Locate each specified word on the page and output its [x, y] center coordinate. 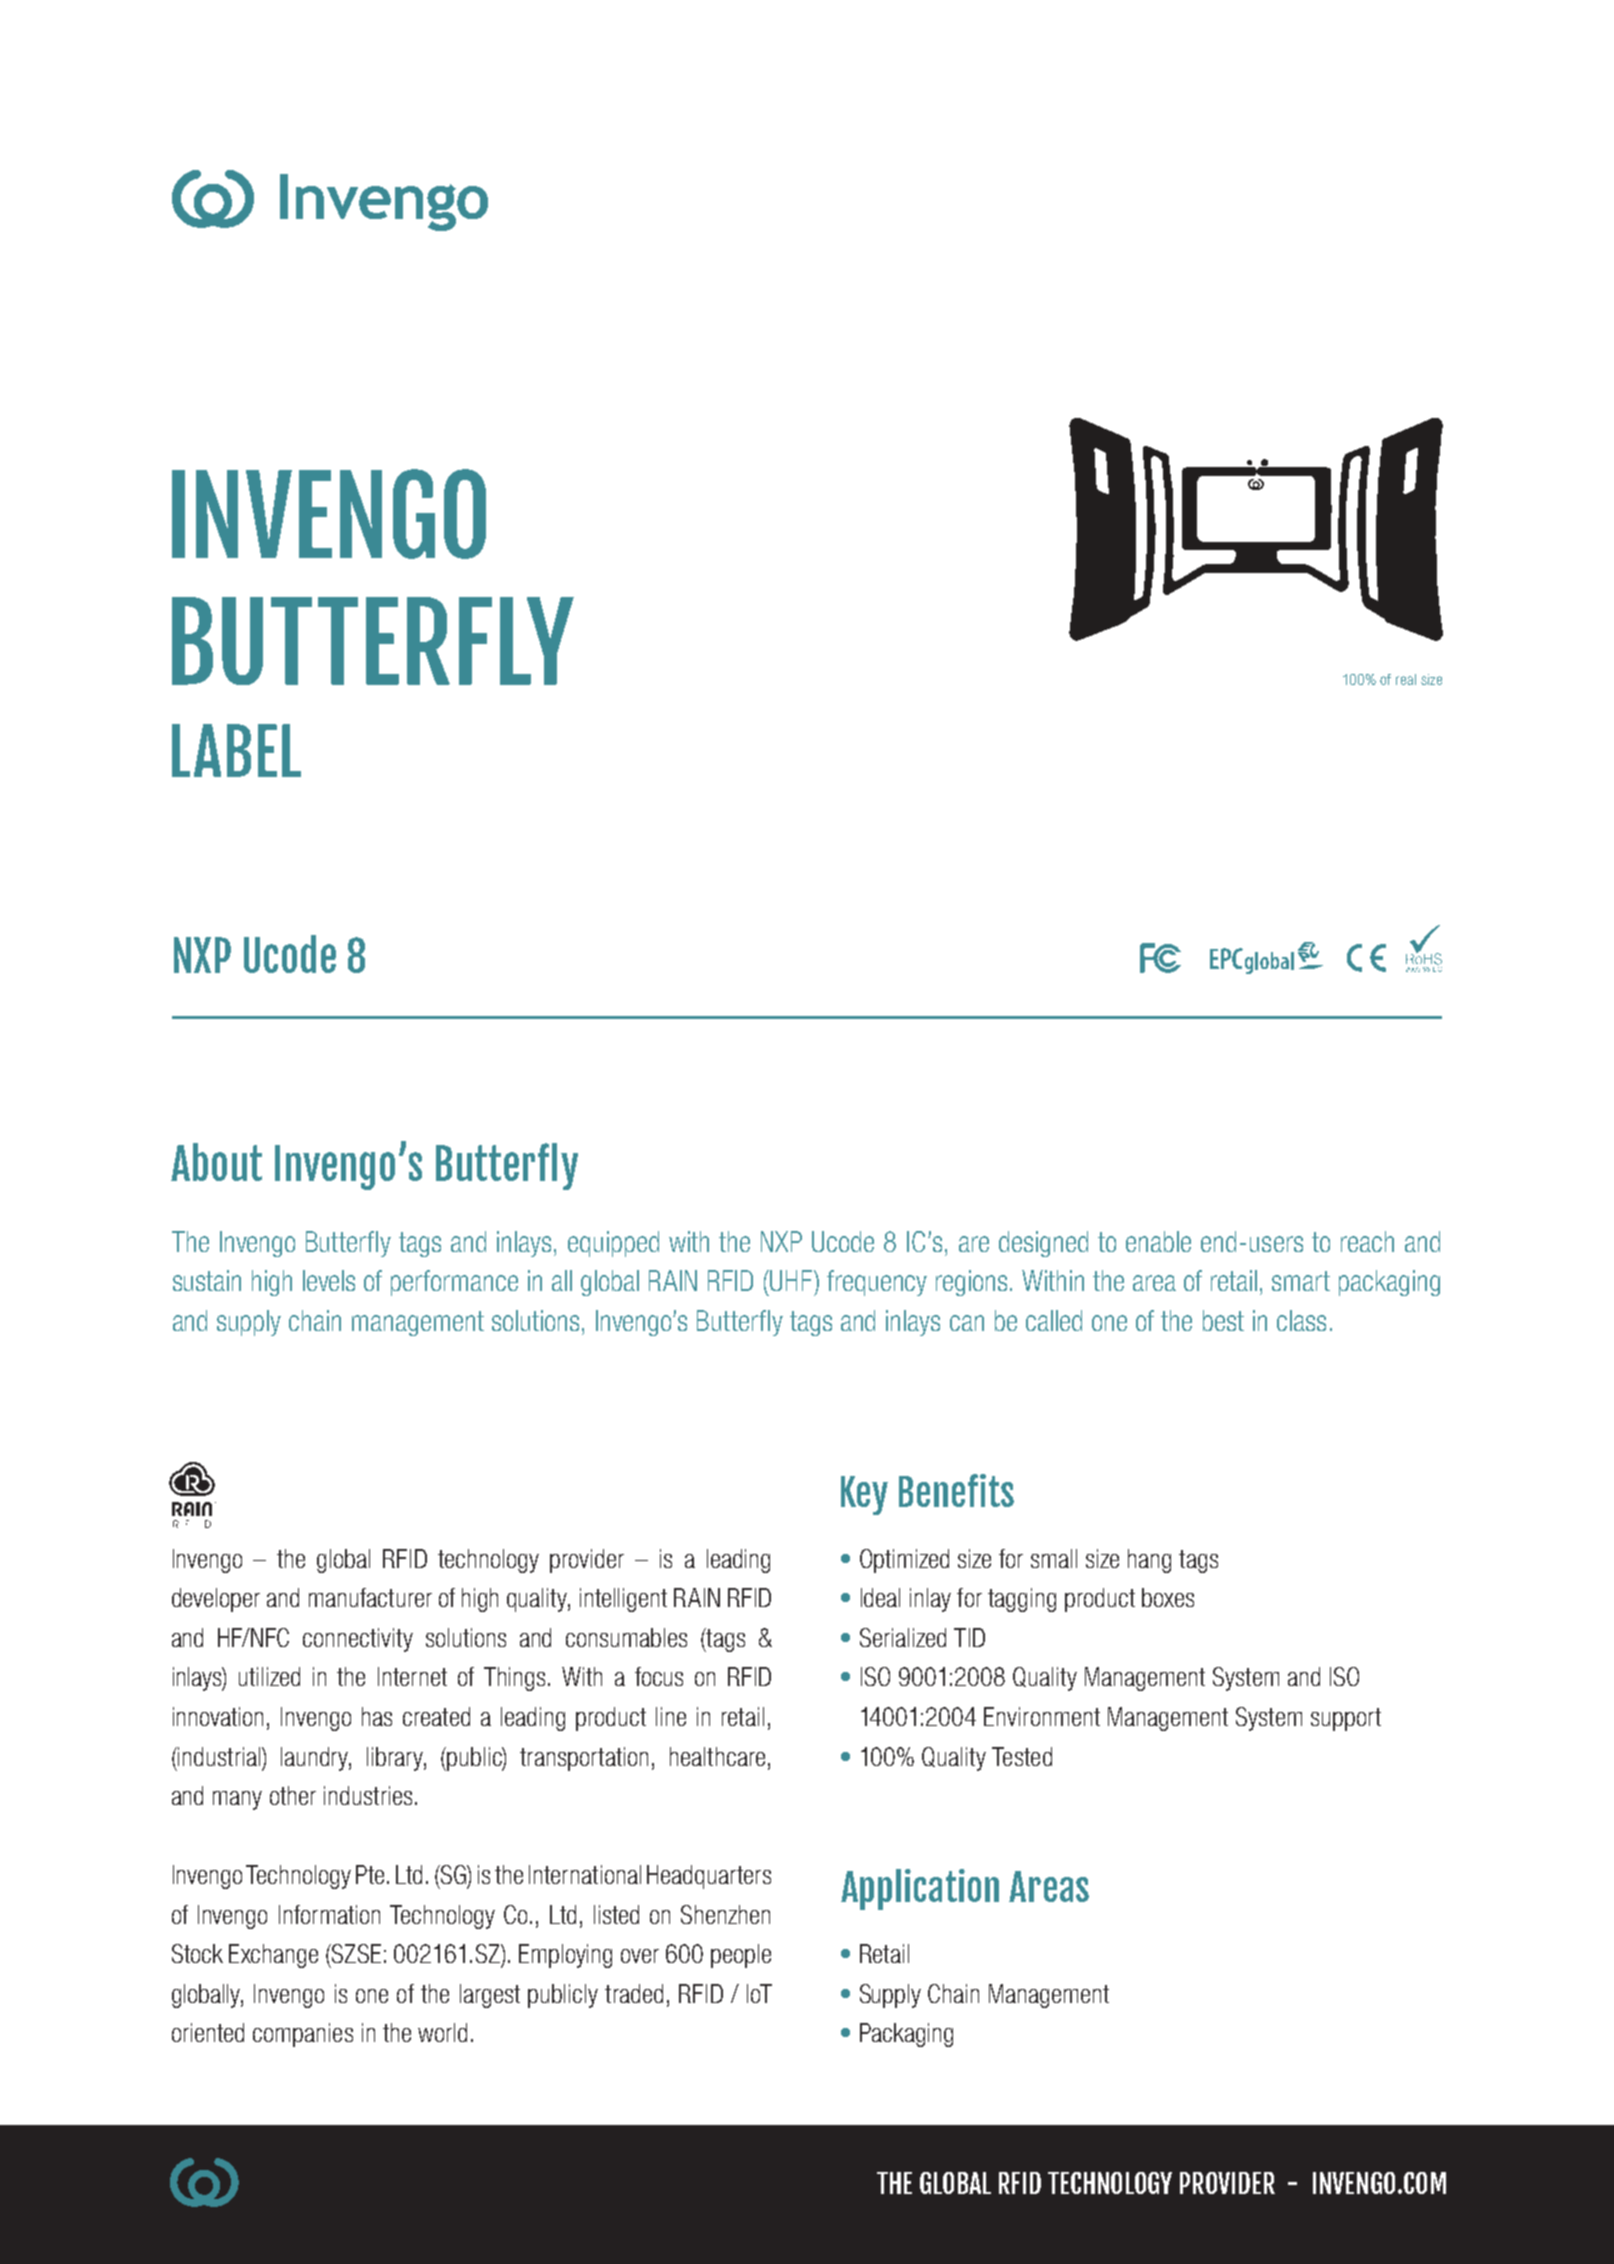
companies [303, 2035]
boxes [1168, 1597]
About [216, 1162]
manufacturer [370, 1597]
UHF [792, 1280]
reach [1367, 1241]
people [741, 1956]
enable [1158, 1241]
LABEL [236, 750]
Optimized [904, 1561]
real [1406, 679]
